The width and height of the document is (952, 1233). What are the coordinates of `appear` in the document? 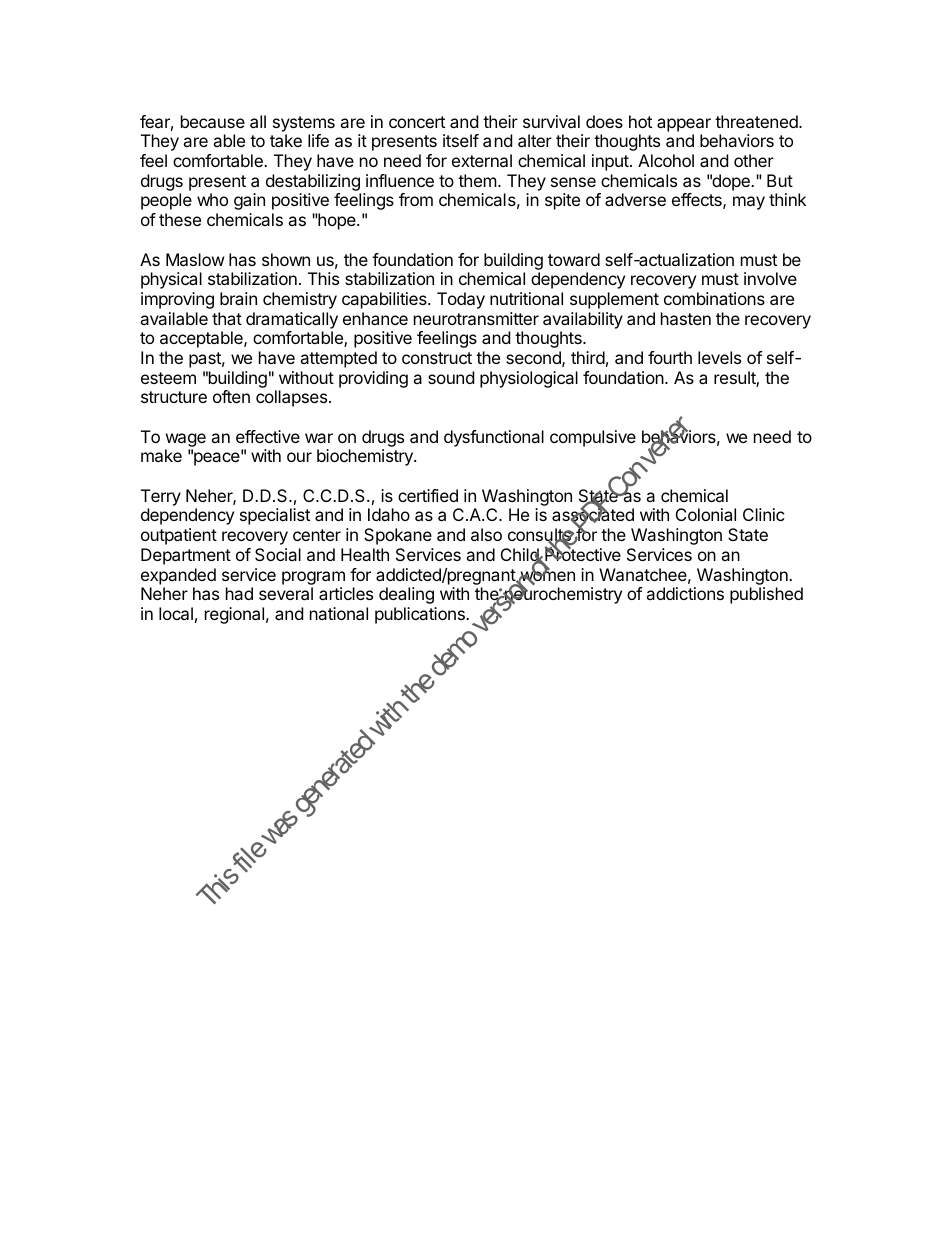 It's located at (684, 125).
